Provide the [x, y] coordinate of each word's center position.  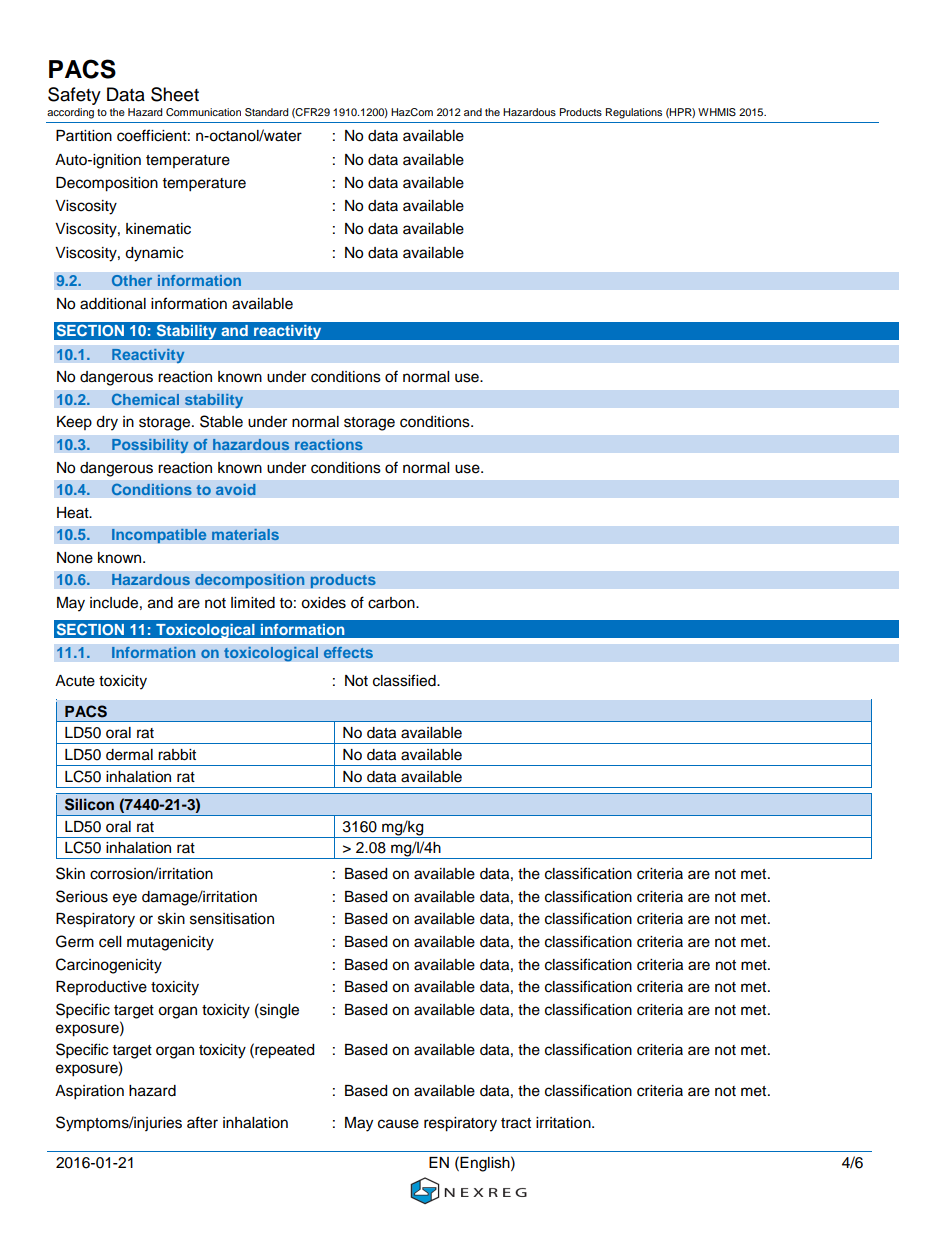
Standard [266, 112]
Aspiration [89, 1092]
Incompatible [159, 536]
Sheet [175, 94]
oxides [323, 603]
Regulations [634, 113]
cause [398, 1124]
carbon [392, 603]
